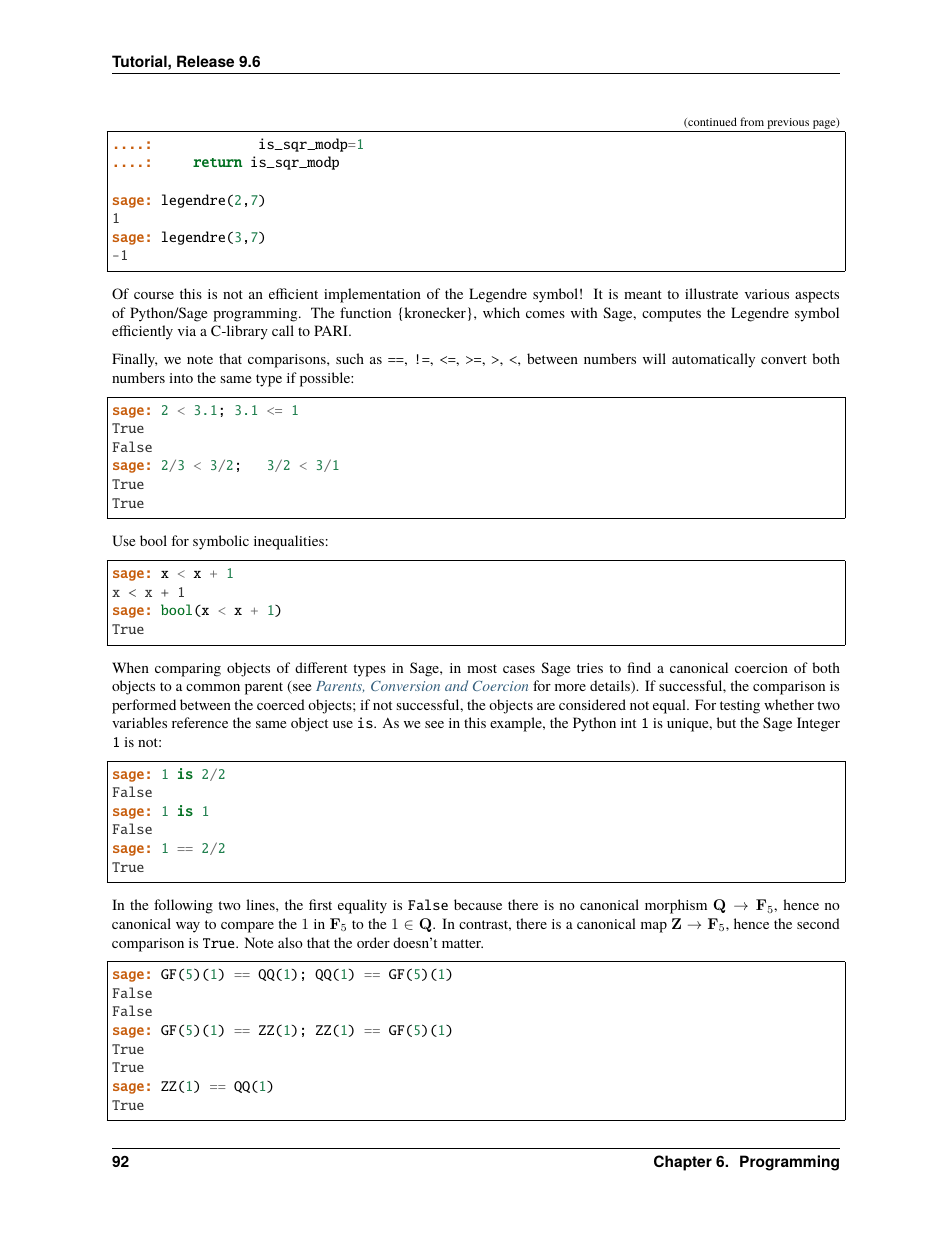 This document has width=952, height=1233. Describe the element at coordinates (290, 942) in the document. I see `also` at that location.
